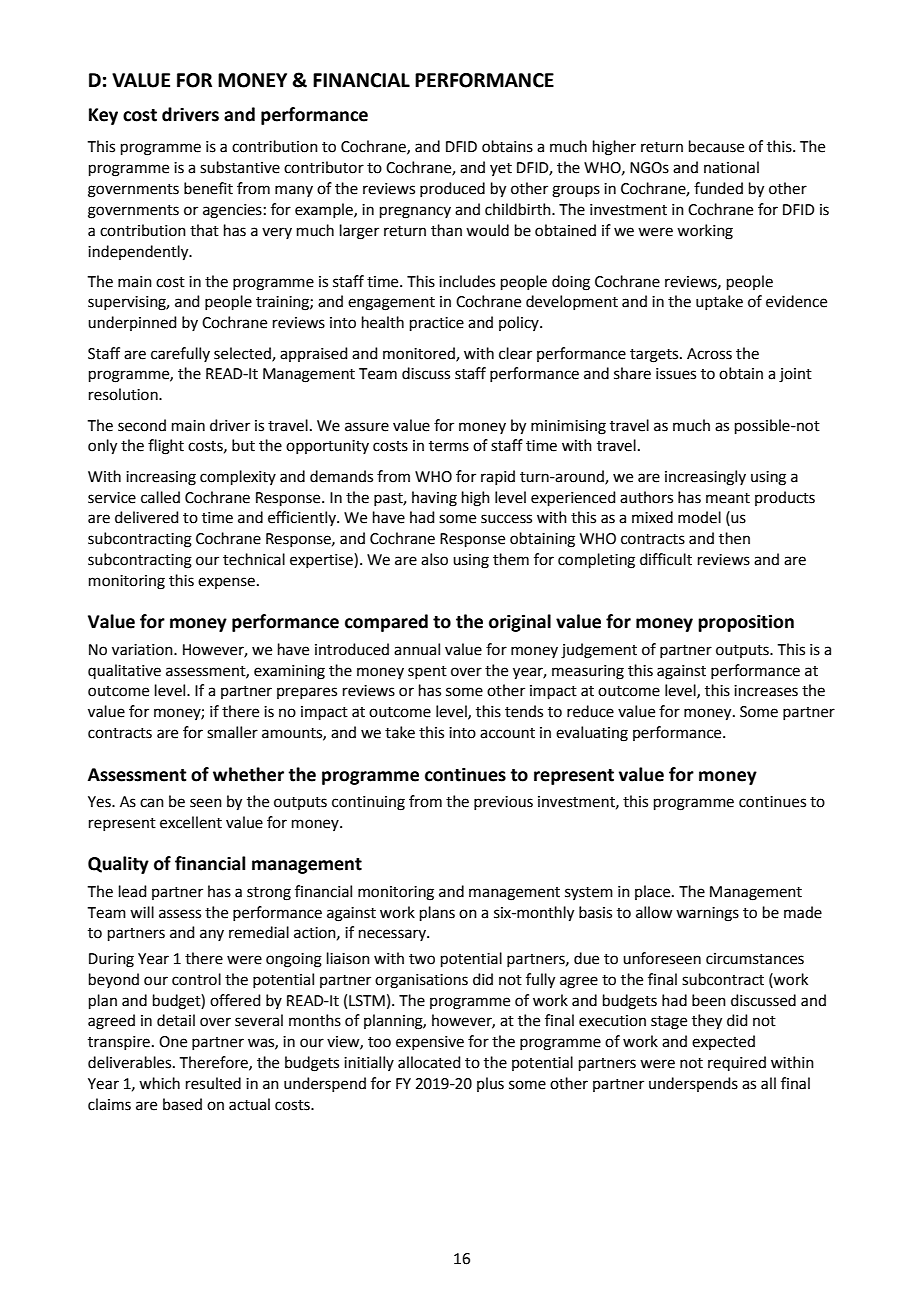 This screenshot has width=924, height=1308. What do you see at coordinates (766, 691) in the screenshot?
I see `increases` at bounding box center [766, 691].
